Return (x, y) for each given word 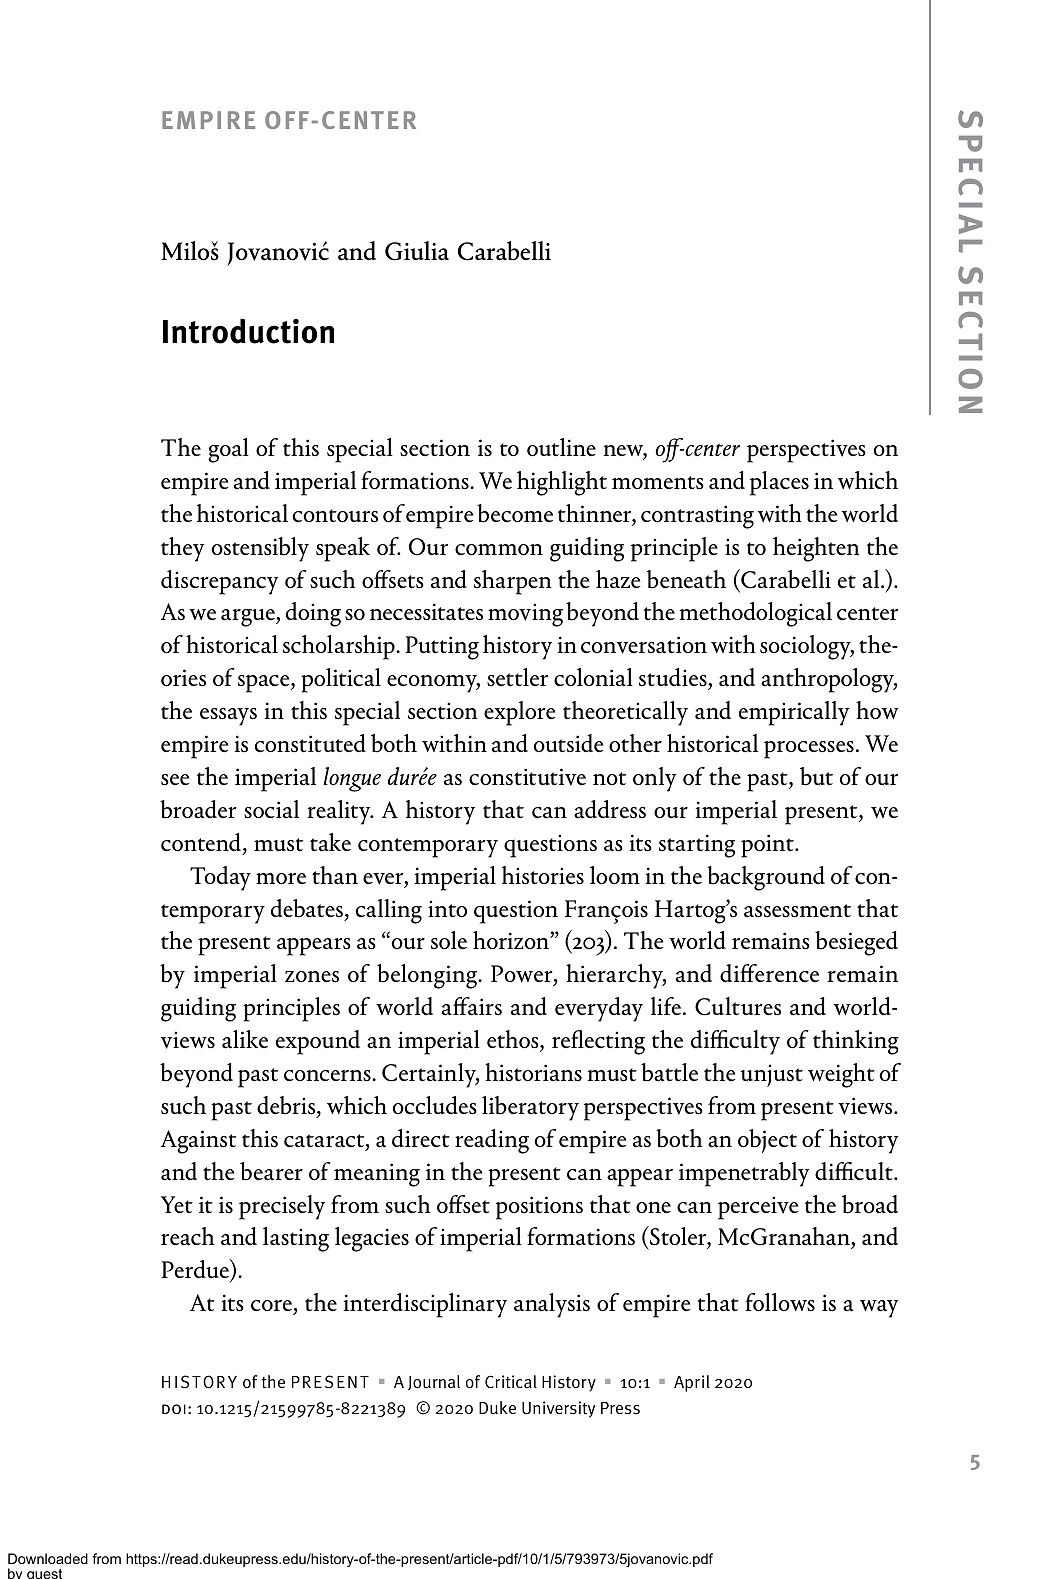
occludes (435, 1105)
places (779, 483)
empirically (794, 713)
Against (198, 1142)
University (558, 1409)
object (767, 1141)
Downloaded (48, 1558)
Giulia (417, 251)
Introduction (248, 331)
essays (228, 717)
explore (519, 713)
